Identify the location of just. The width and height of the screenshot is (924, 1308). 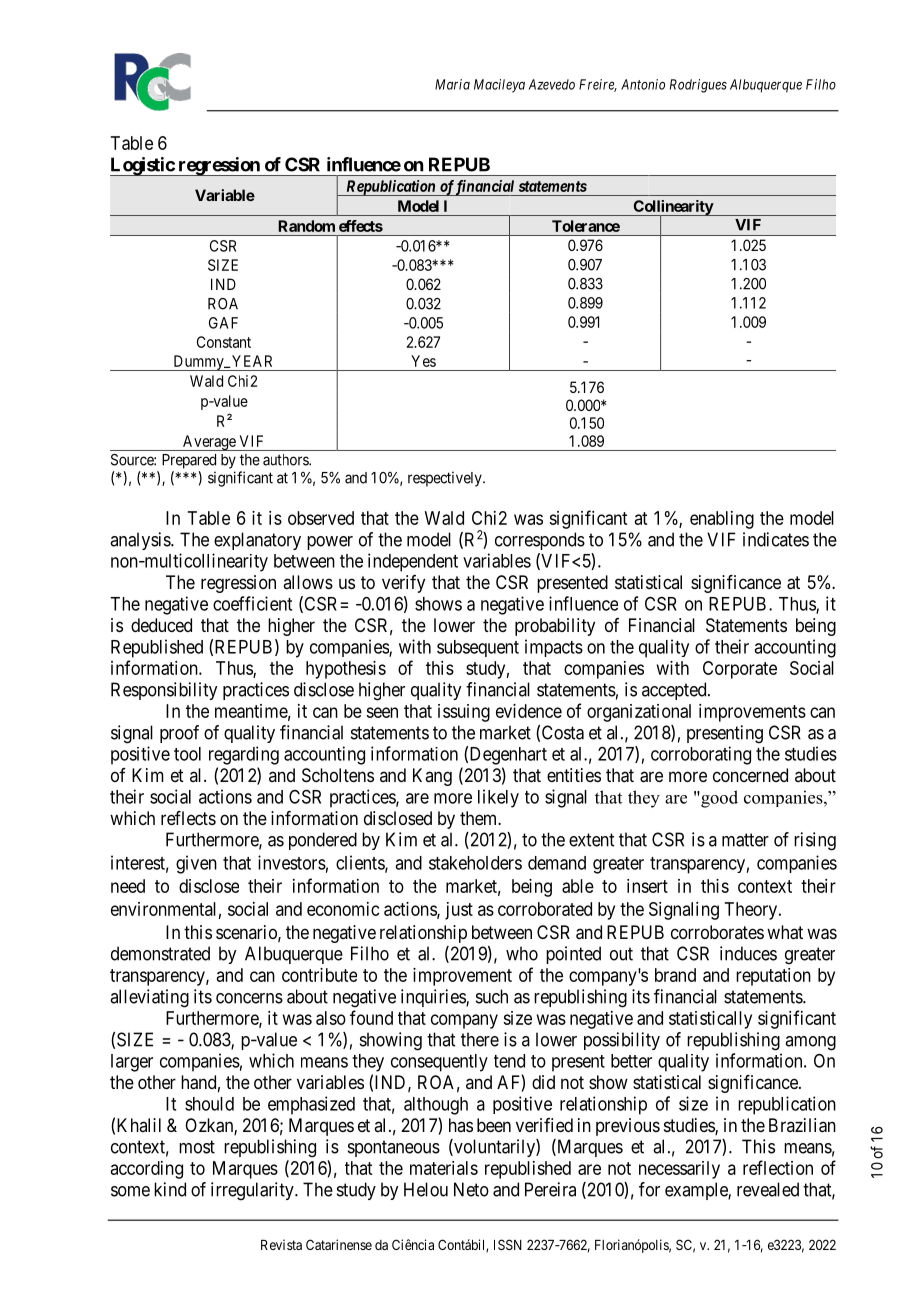
(459, 911).
